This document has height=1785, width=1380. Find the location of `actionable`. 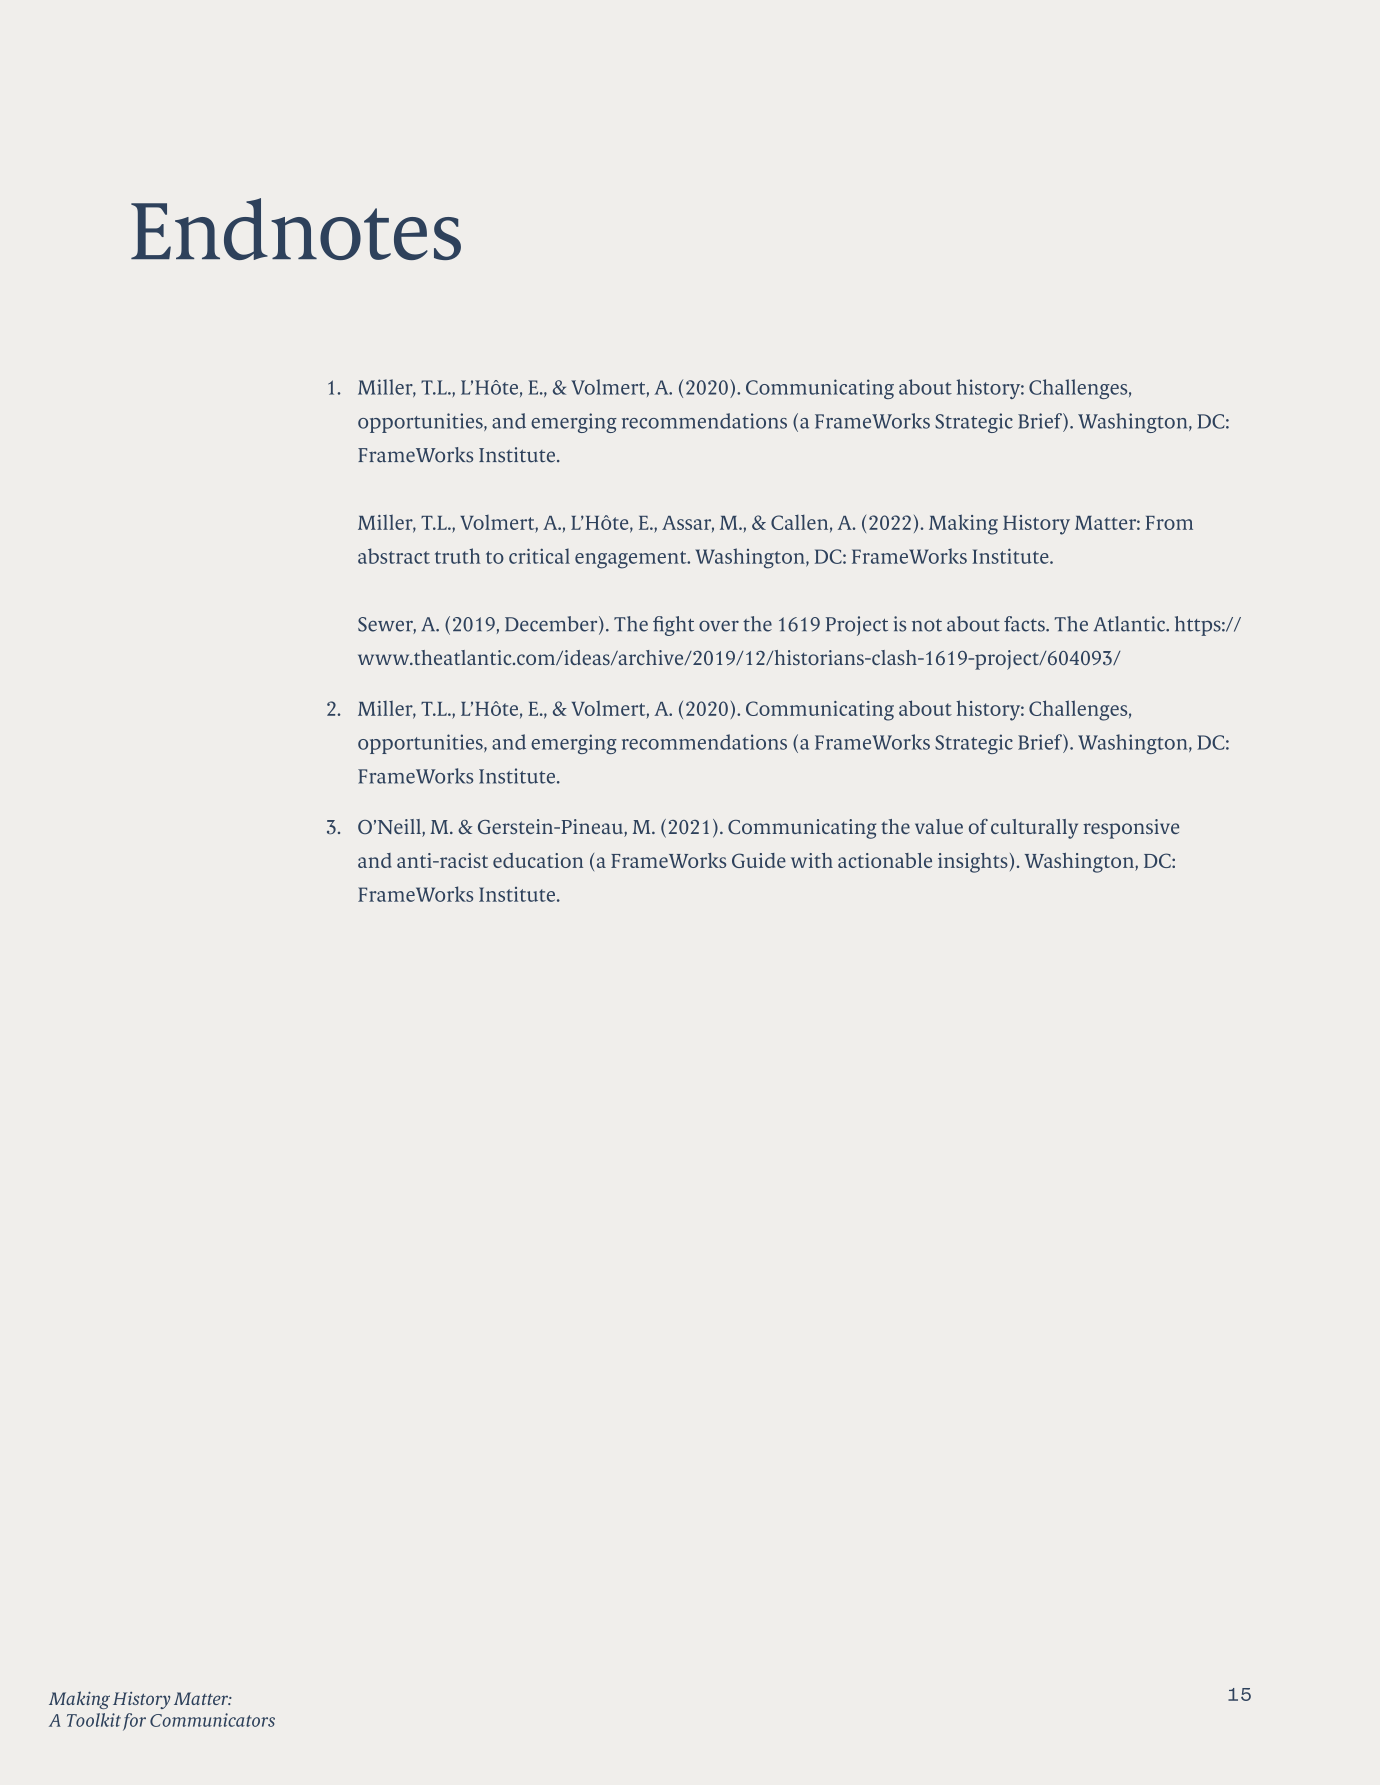

actionable is located at coordinates (885, 860).
